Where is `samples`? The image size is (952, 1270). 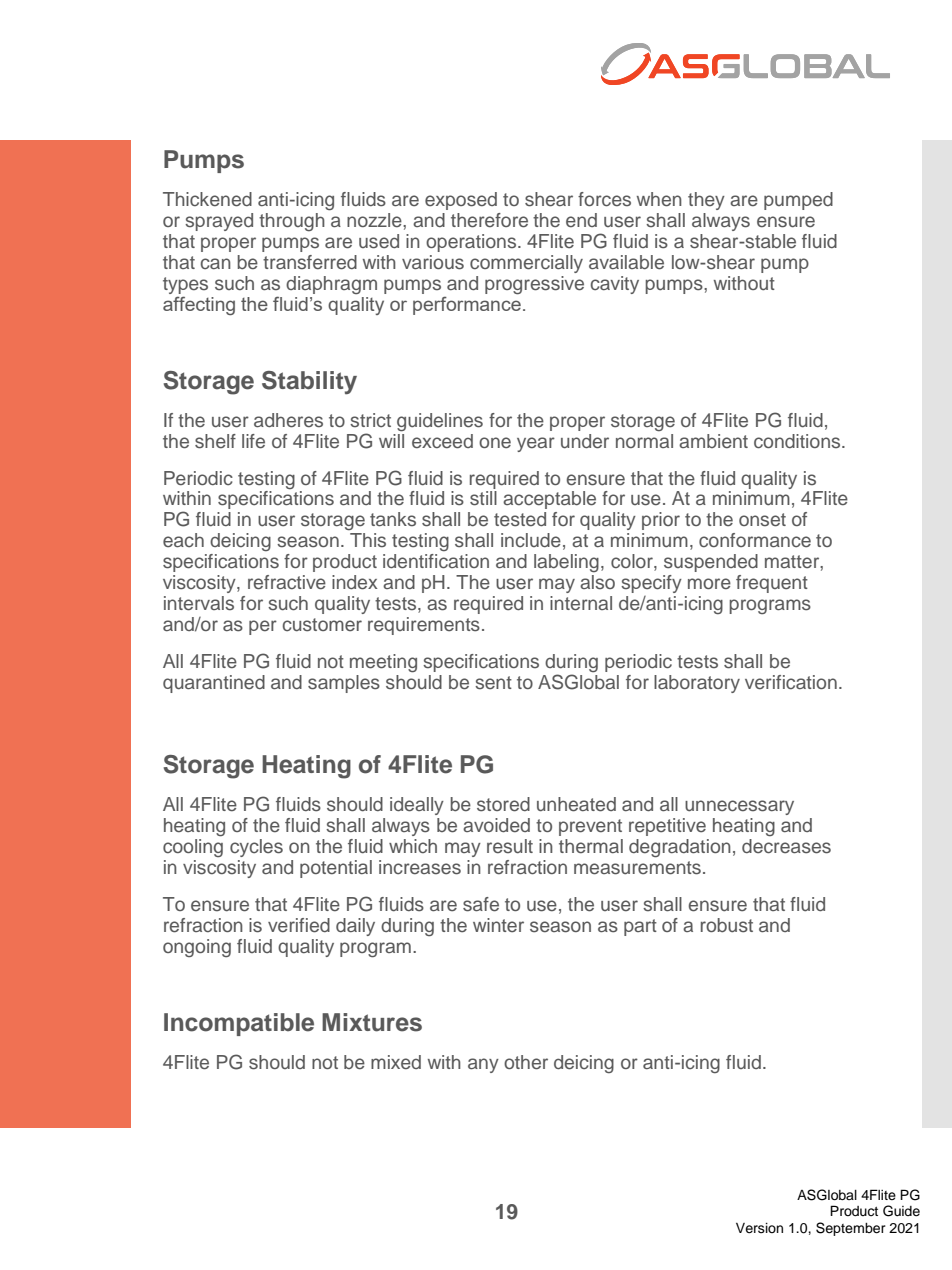
samples is located at coordinates (344, 684).
